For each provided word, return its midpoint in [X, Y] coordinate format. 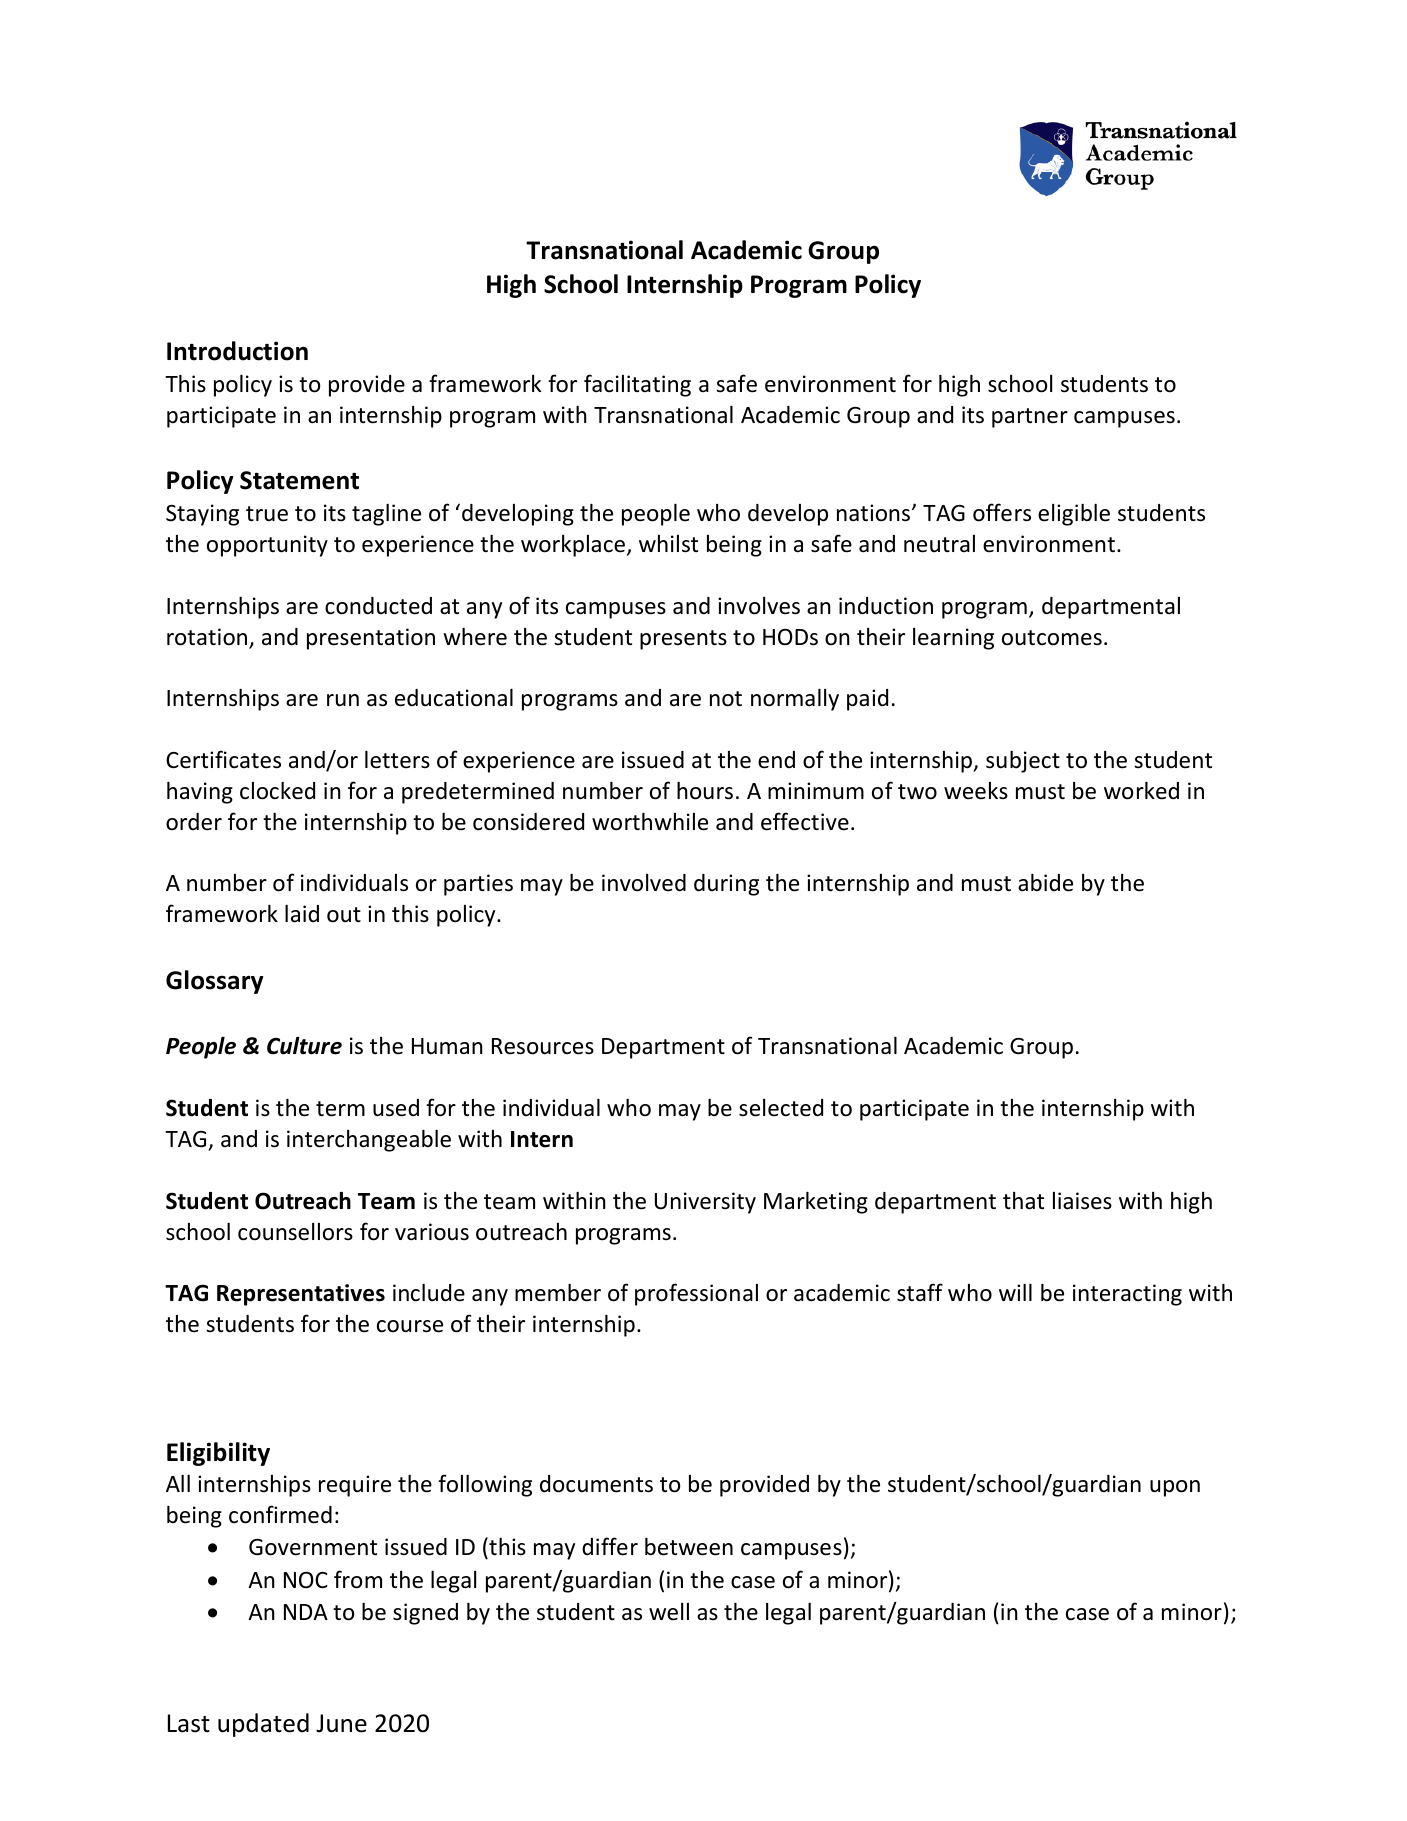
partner [1030, 418]
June [341, 1723]
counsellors [295, 1232]
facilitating [637, 385]
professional [696, 1294]
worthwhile [650, 822]
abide [1045, 883]
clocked [277, 791]
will [1015, 1292]
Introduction [237, 351]
